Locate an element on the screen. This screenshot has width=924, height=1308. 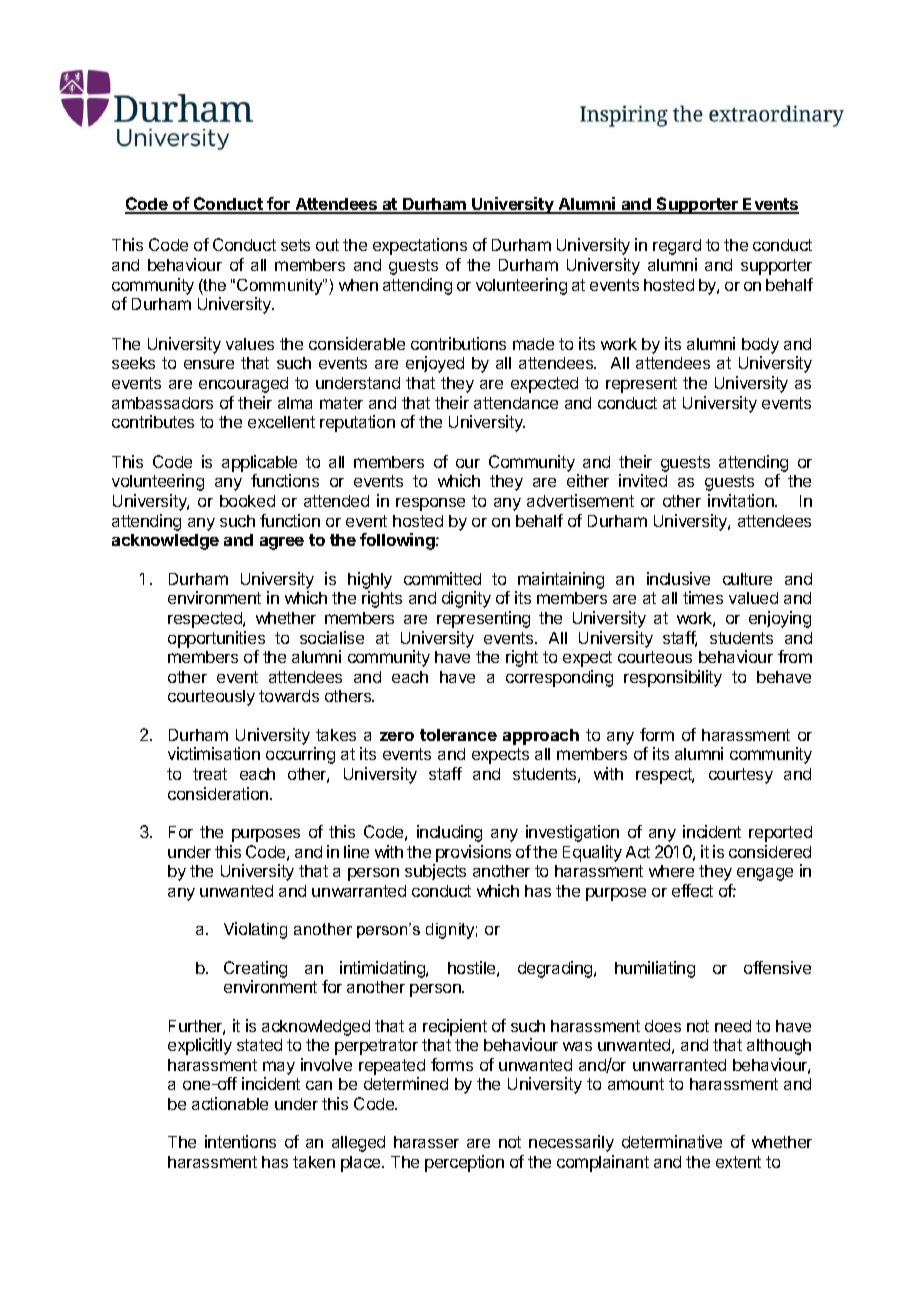
including is located at coordinates (449, 833).
